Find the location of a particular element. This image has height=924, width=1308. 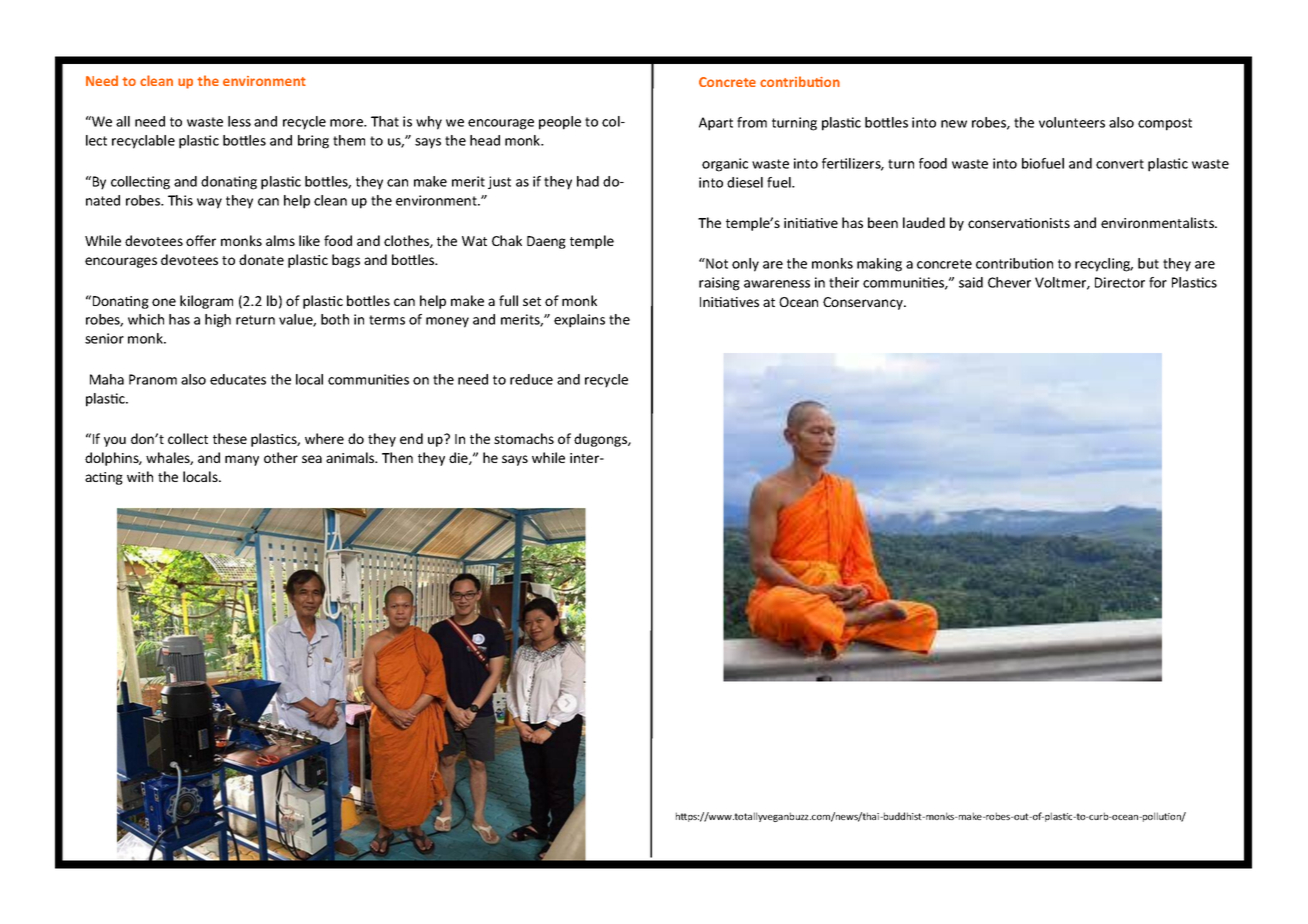

people is located at coordinates (560, 123).
